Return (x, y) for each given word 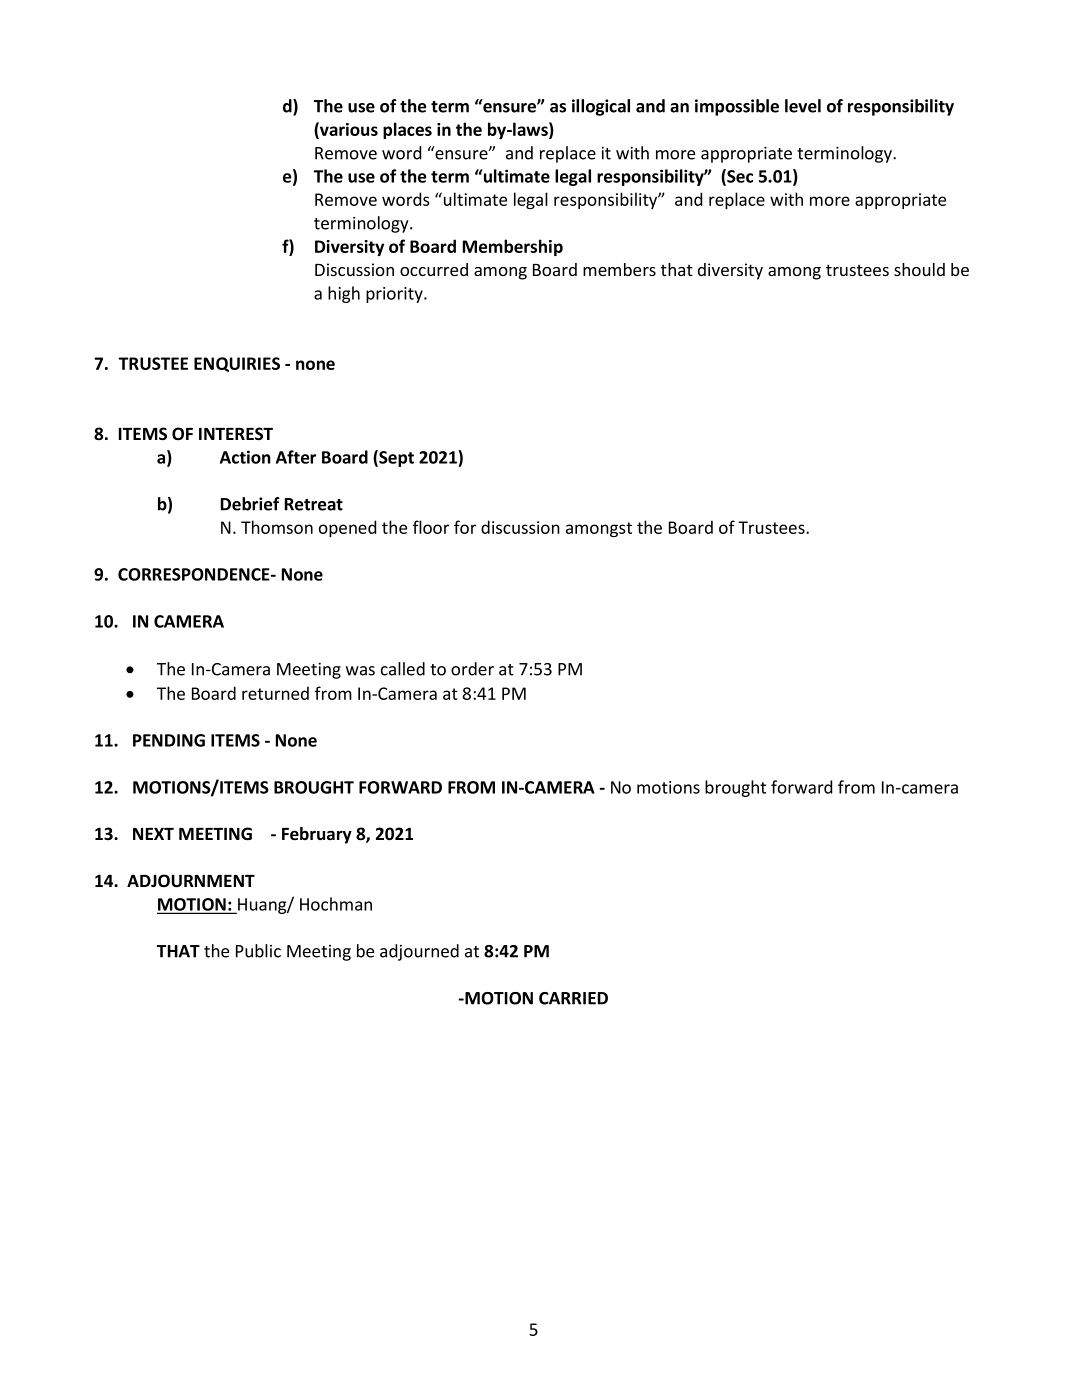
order (472, 669)
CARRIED (573, 998)
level (803, 106)
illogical (601, 107)
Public (258, 951)
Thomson (277, 527)
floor (431, 527)
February (317, 835)
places (407, 130)
